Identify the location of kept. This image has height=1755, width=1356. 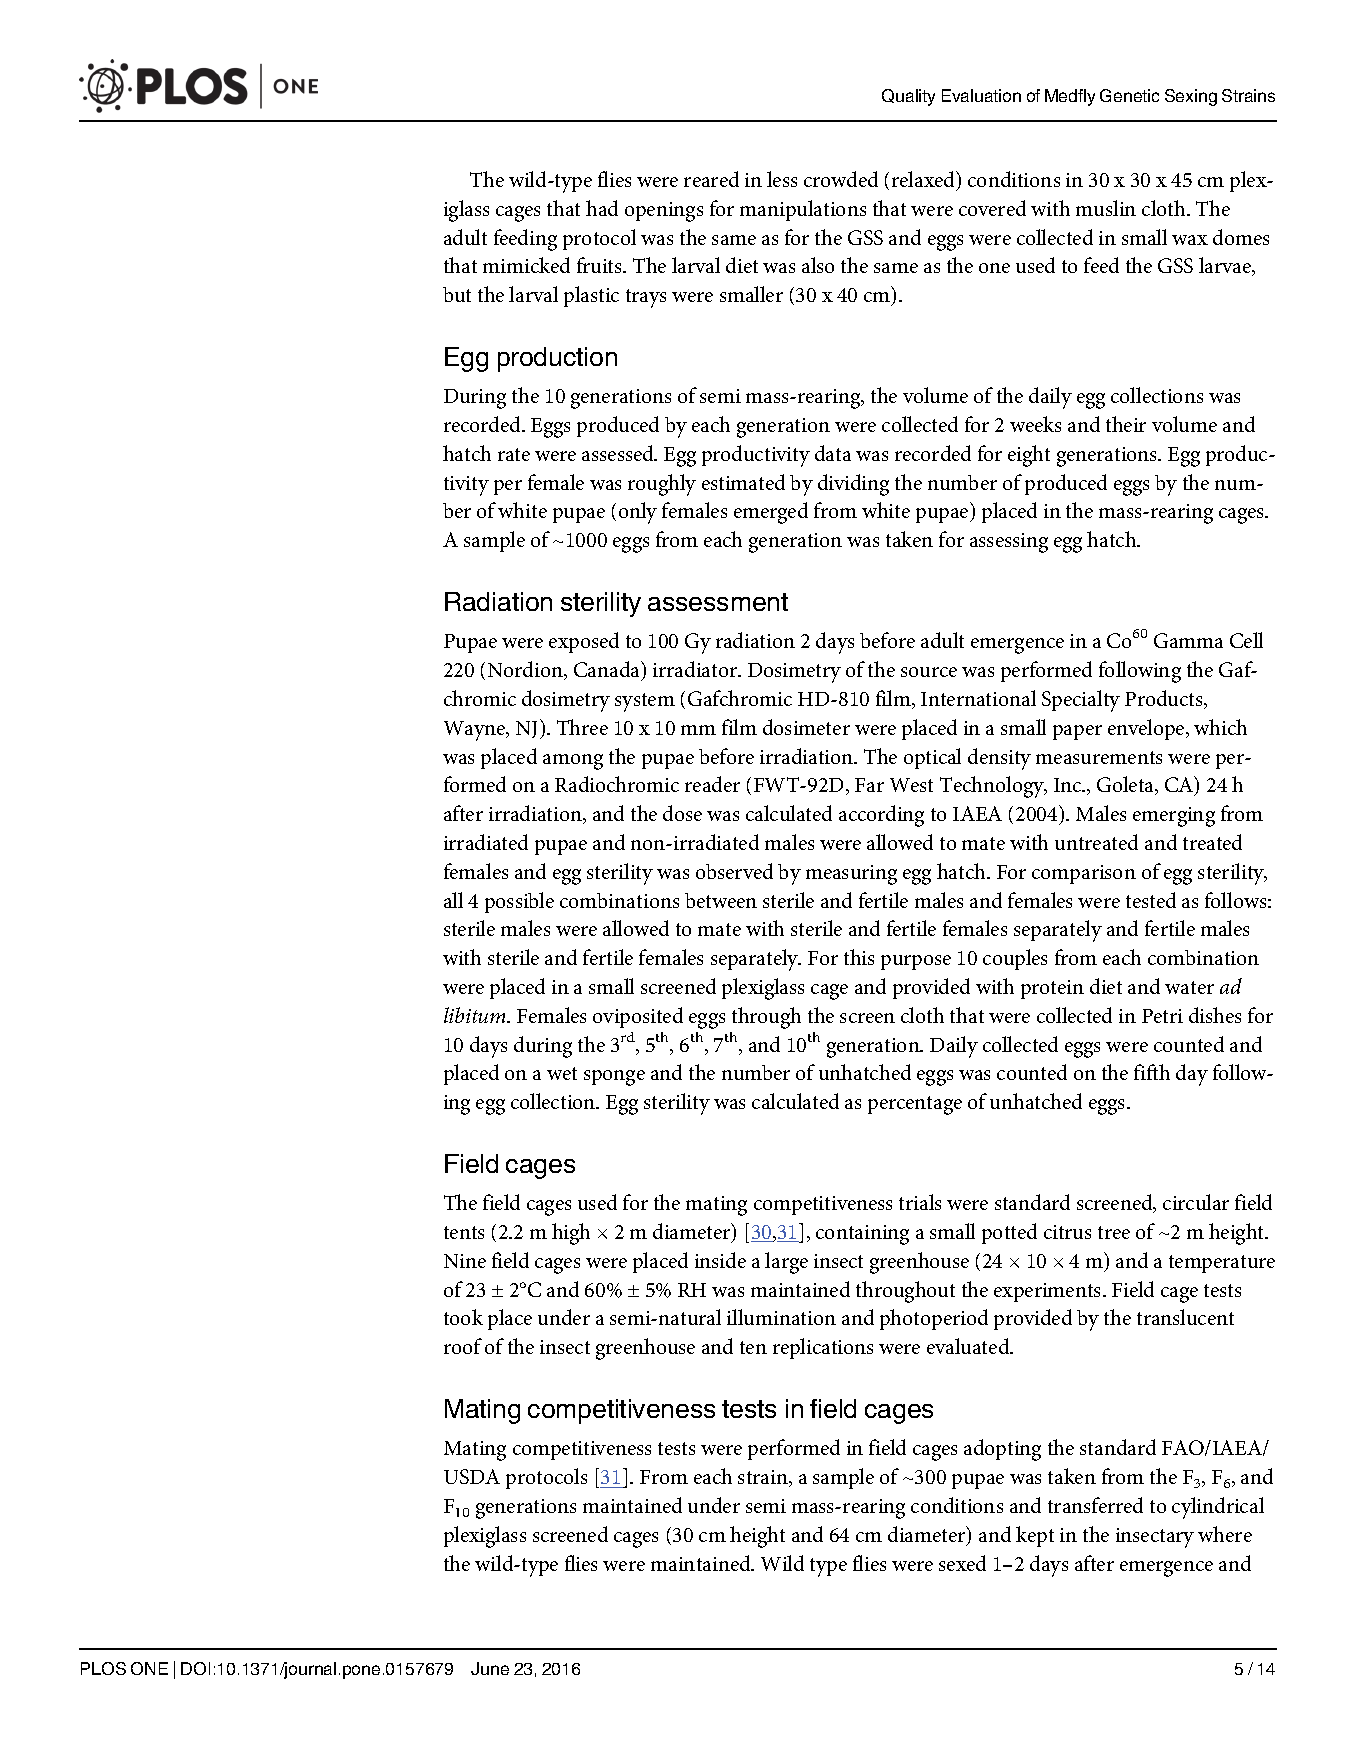
(1035, 1536).
